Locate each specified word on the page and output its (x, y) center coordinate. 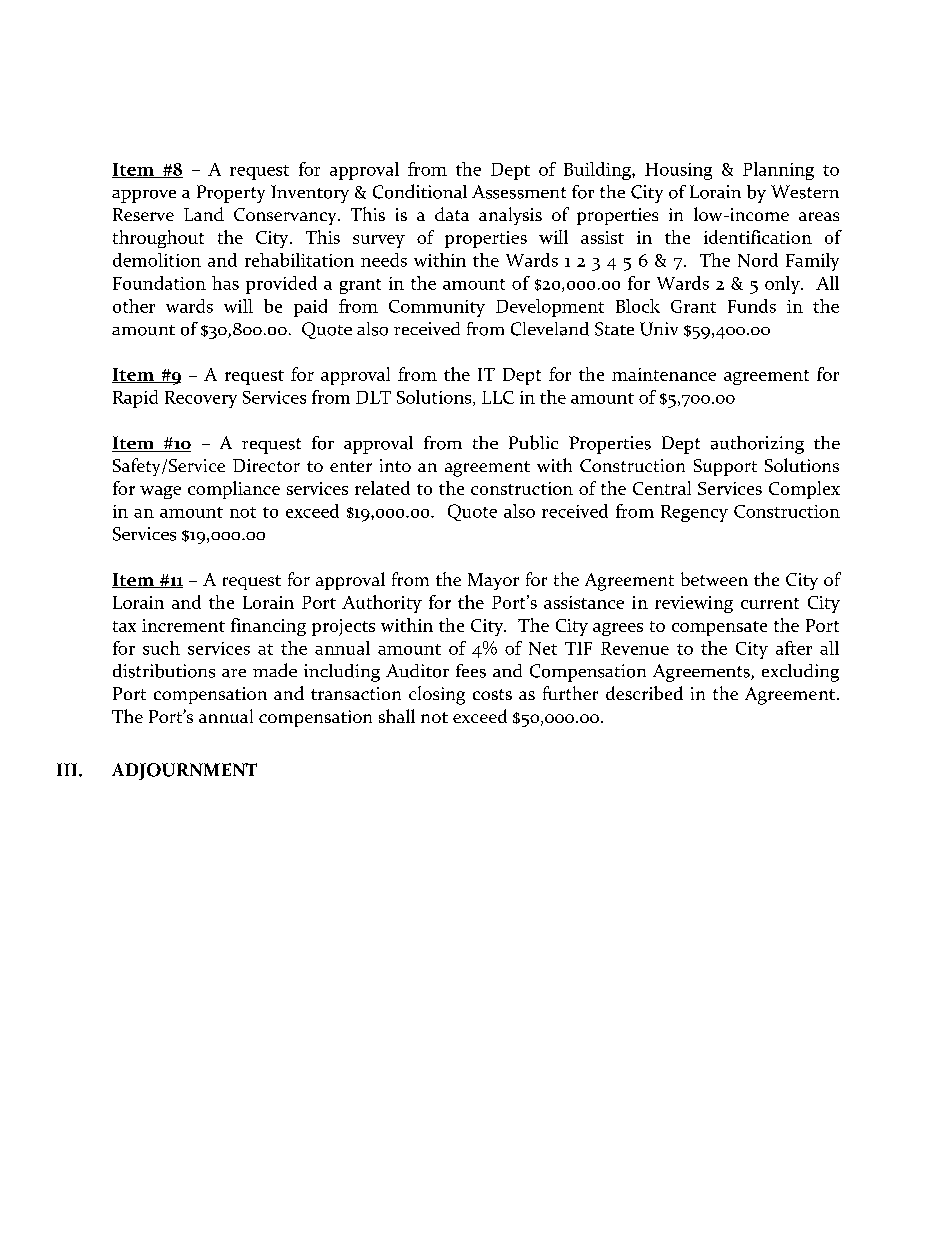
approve (144, 196)
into (395, 465)
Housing (678, 171)
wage (160, 492)
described (644, 693)
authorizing (757, 445)
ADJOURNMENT (184, 771)
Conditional (420, 191)
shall (397, 716)
